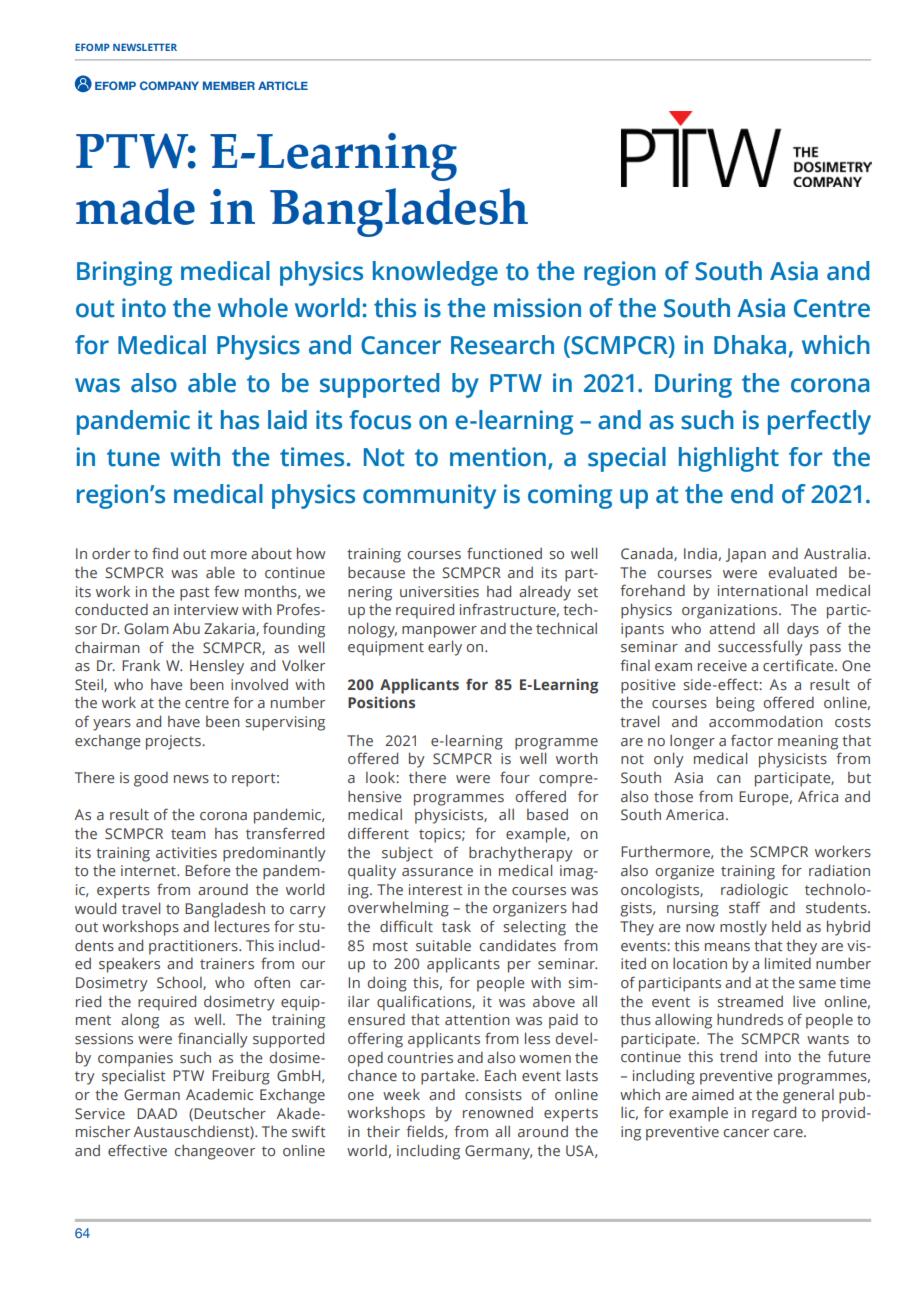  I want to click on renowned, so click(498, 1112).
